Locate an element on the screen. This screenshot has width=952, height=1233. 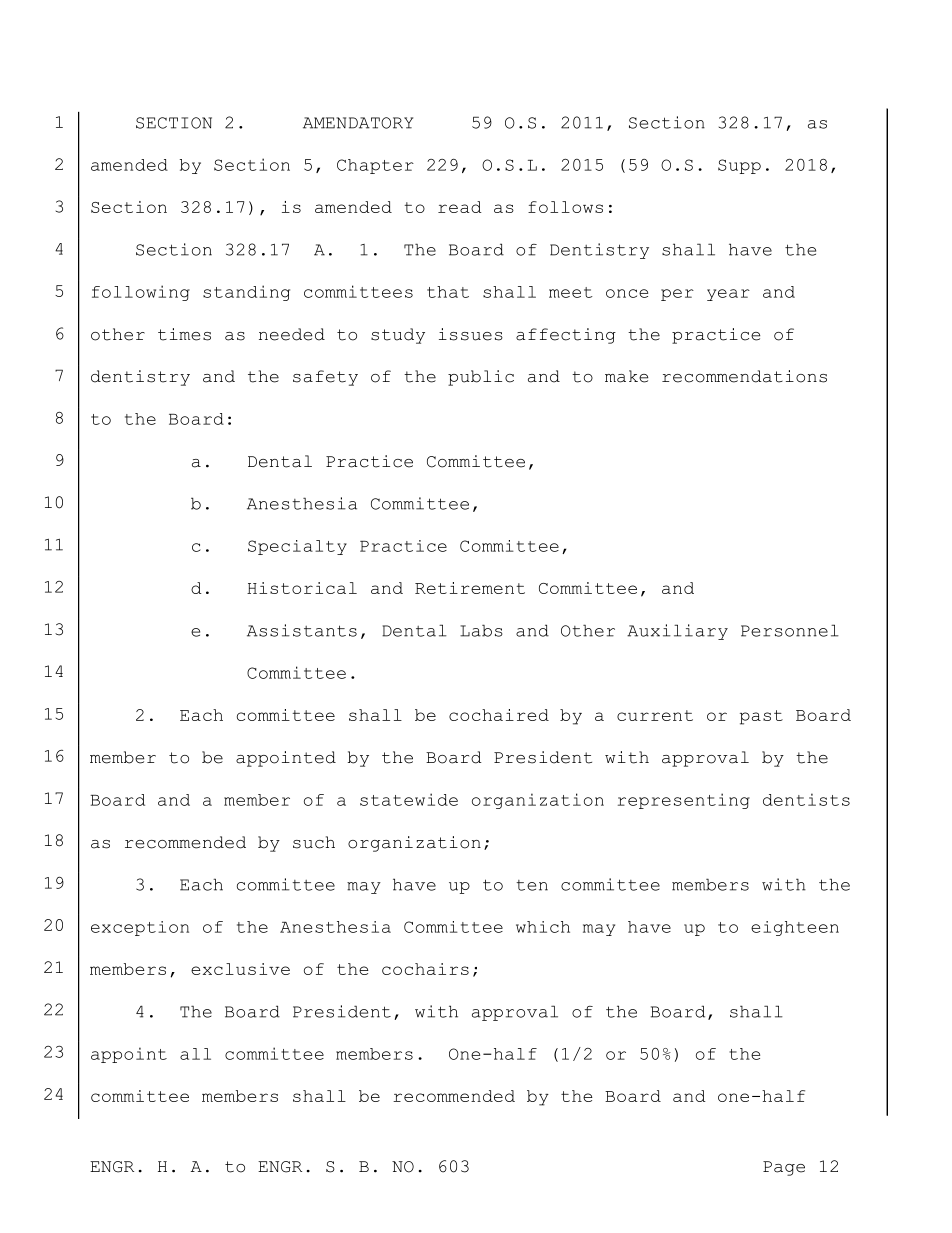
Labs is located at coordinates (481, 630).
